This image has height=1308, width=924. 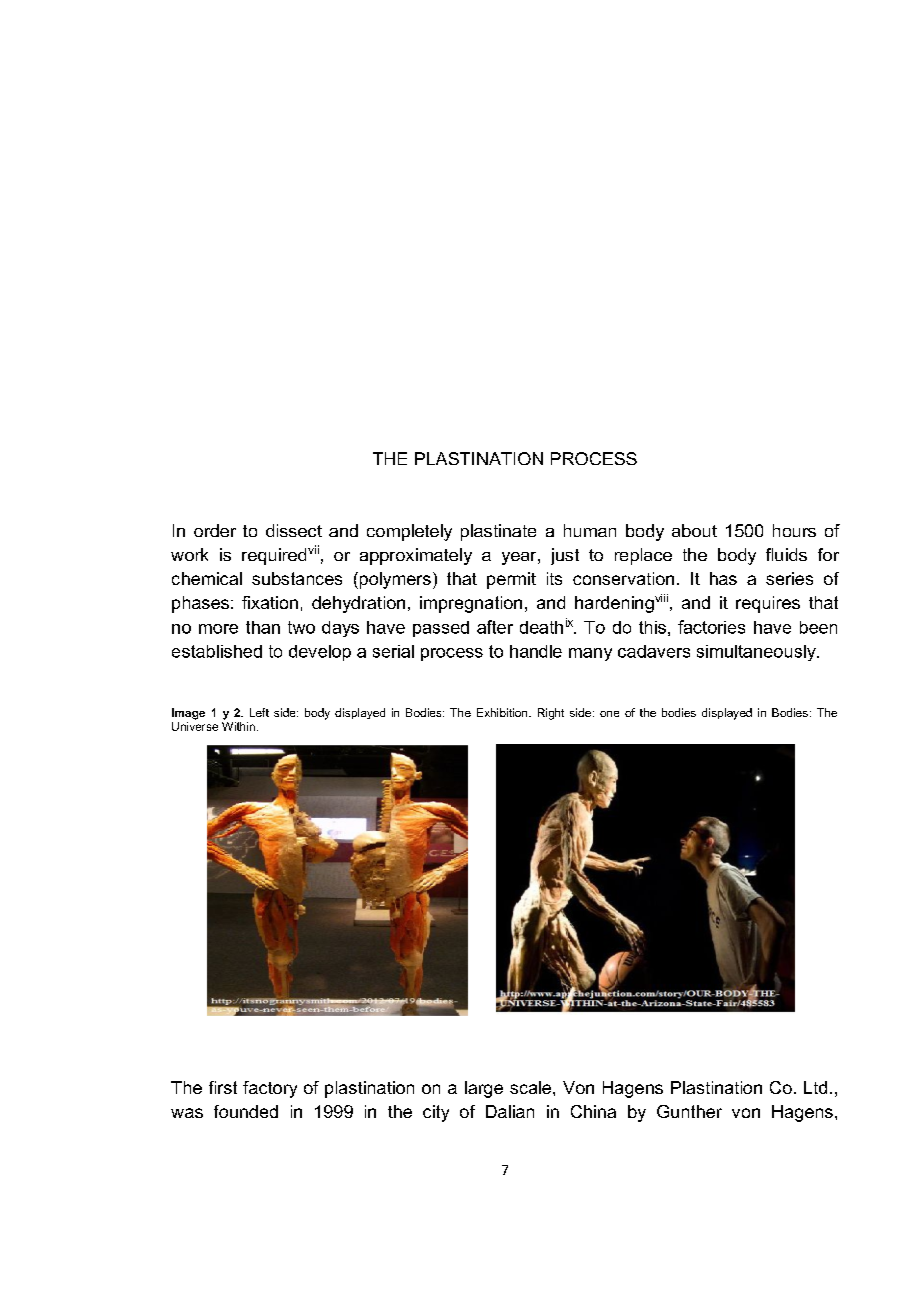 What do you see at coordinates (786, 554) in the image?
I see `fluids` at bounding box center [786, 554].
